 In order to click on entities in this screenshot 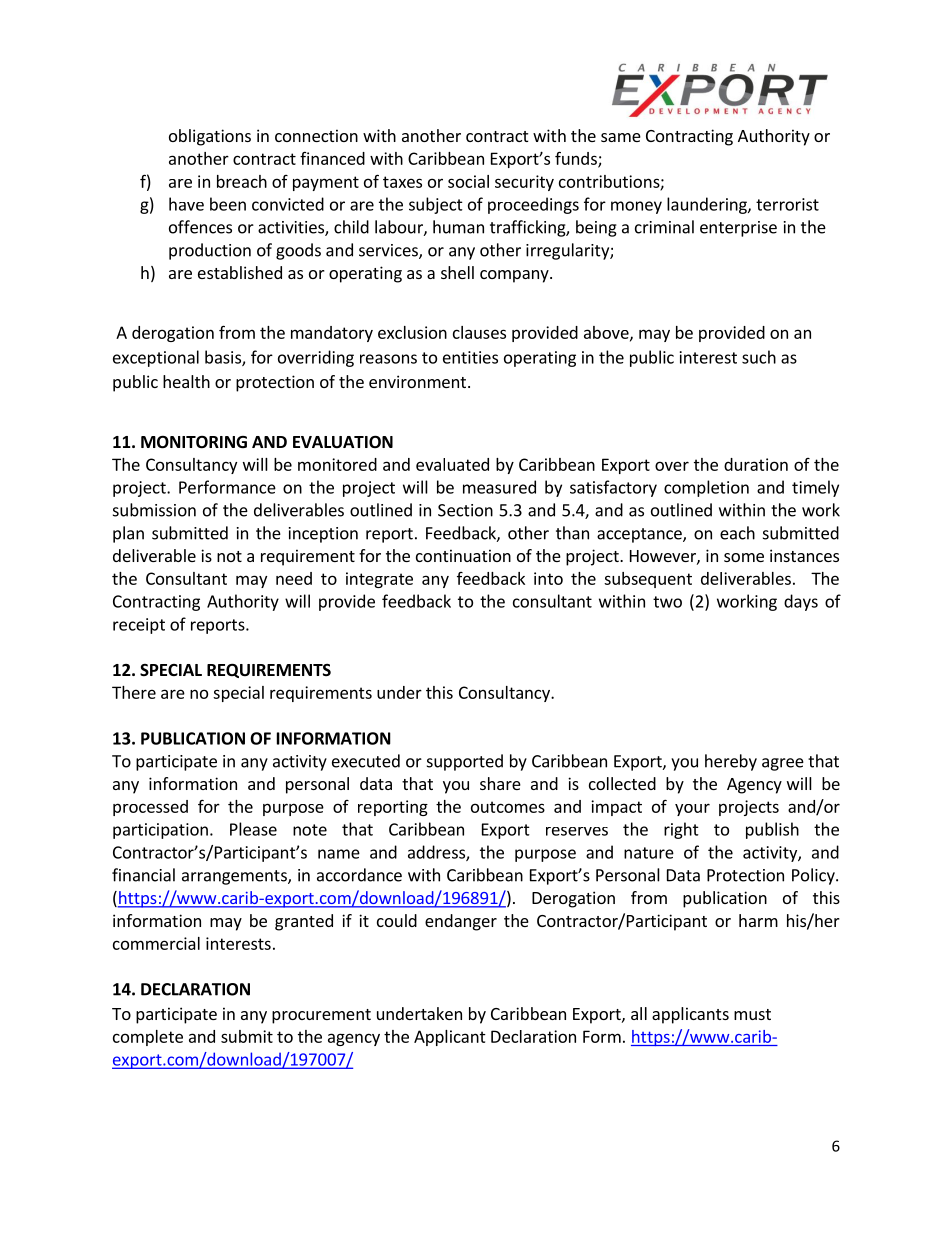, I will do `click(470, 357)`.
